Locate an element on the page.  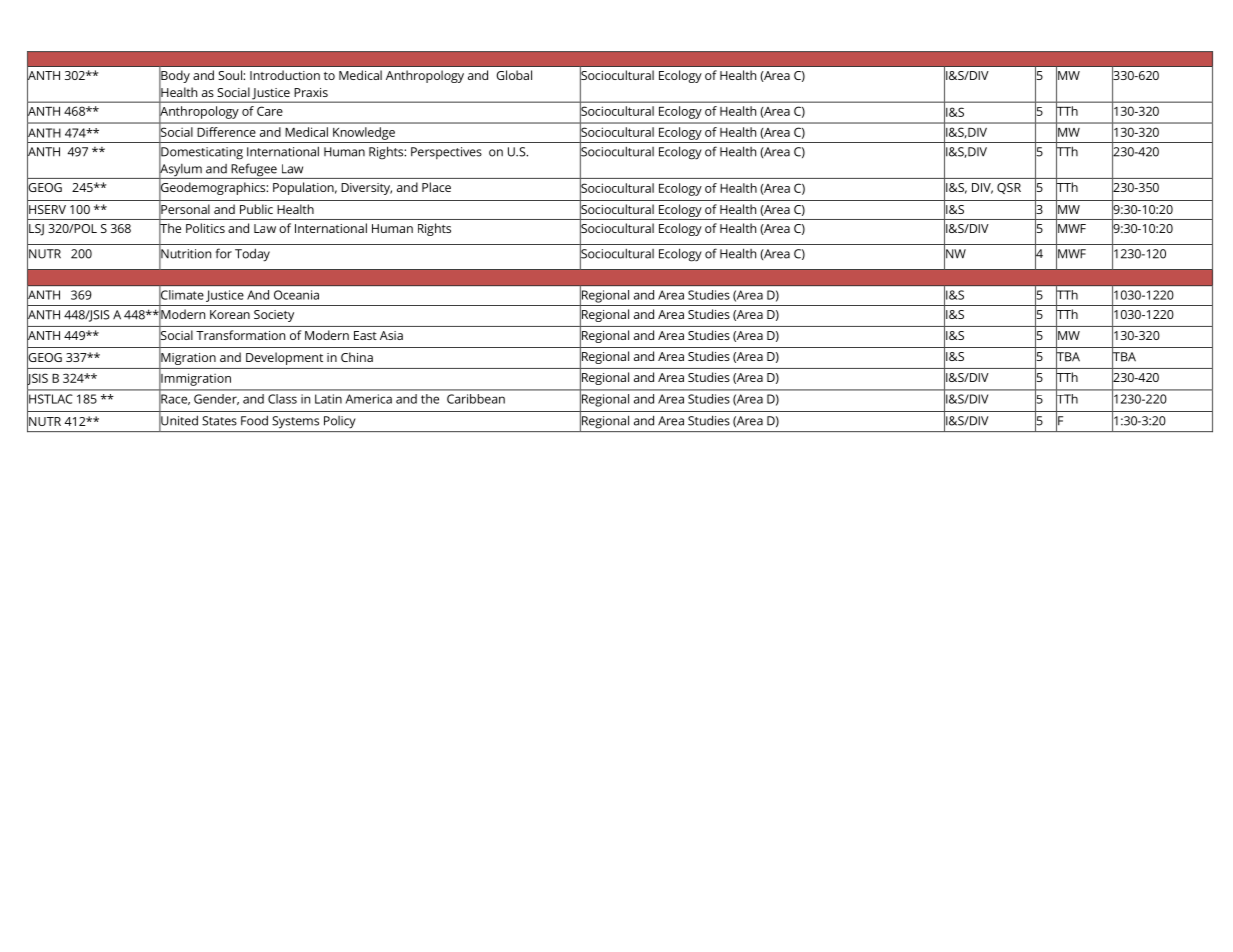
States is located at coordinates (219, 421).
